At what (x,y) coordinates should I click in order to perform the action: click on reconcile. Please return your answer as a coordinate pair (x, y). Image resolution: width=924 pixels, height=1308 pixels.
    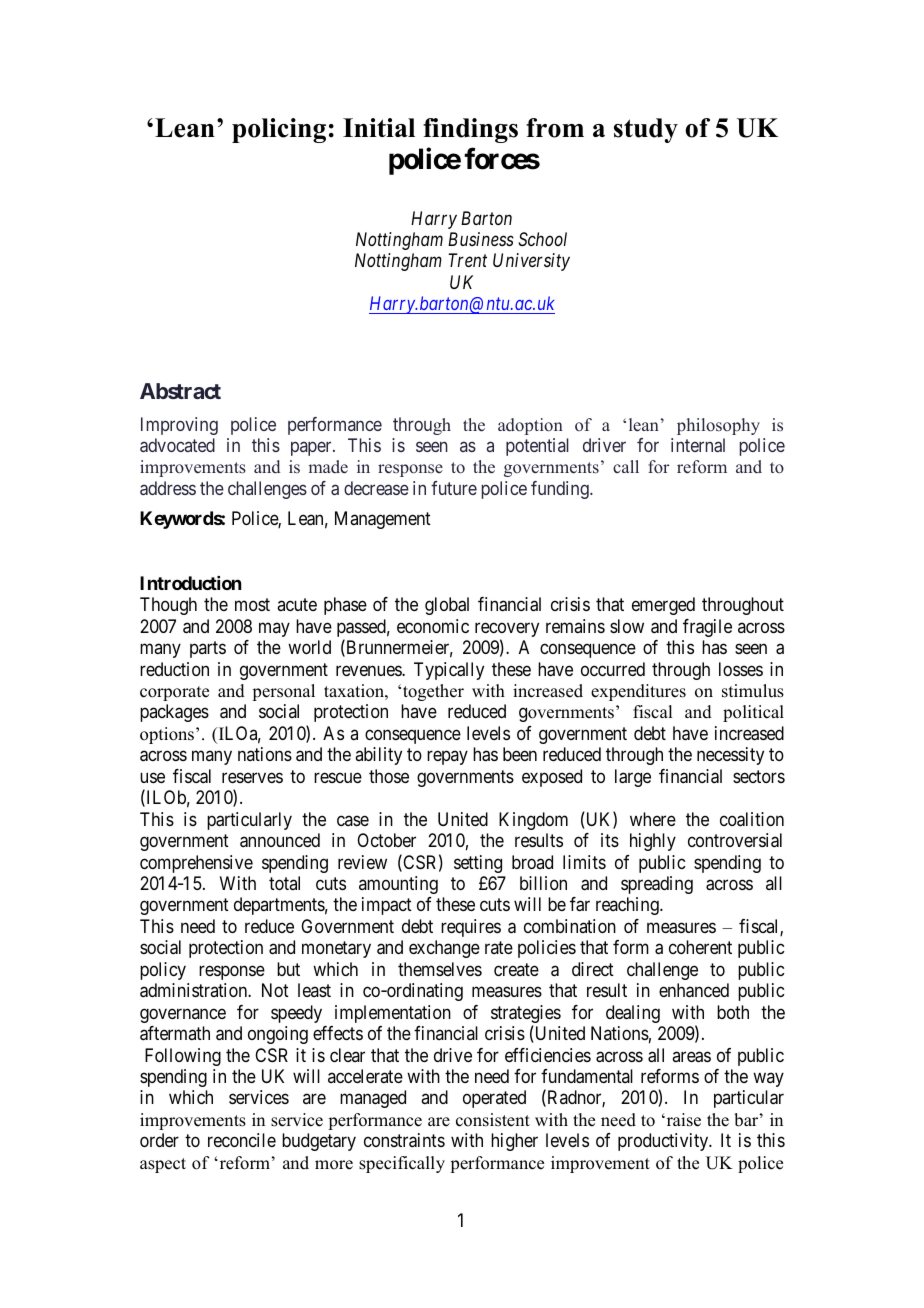
    Looking at the image, I should click on (242, 1140).
